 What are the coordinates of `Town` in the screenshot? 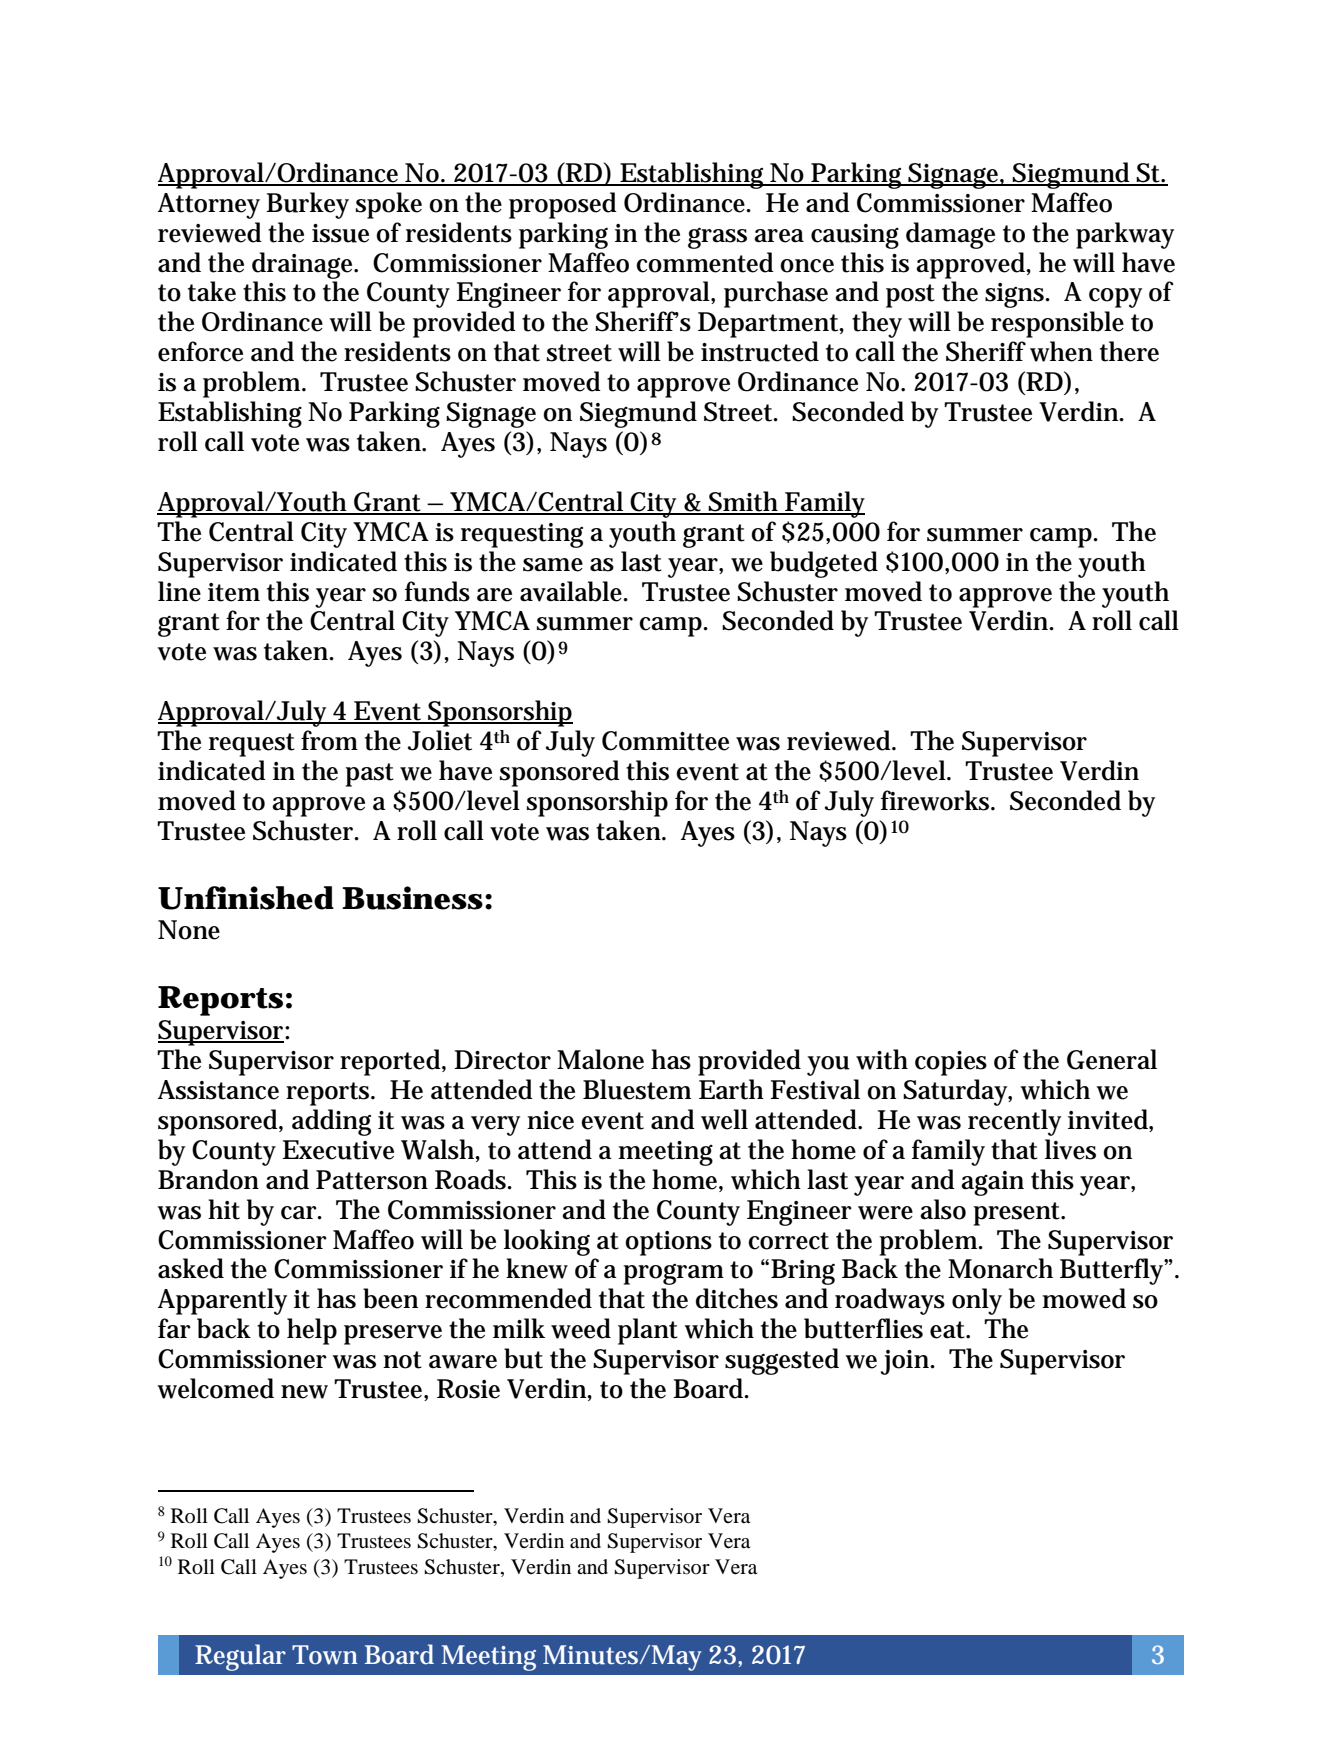 It's located at (325, 1655).
